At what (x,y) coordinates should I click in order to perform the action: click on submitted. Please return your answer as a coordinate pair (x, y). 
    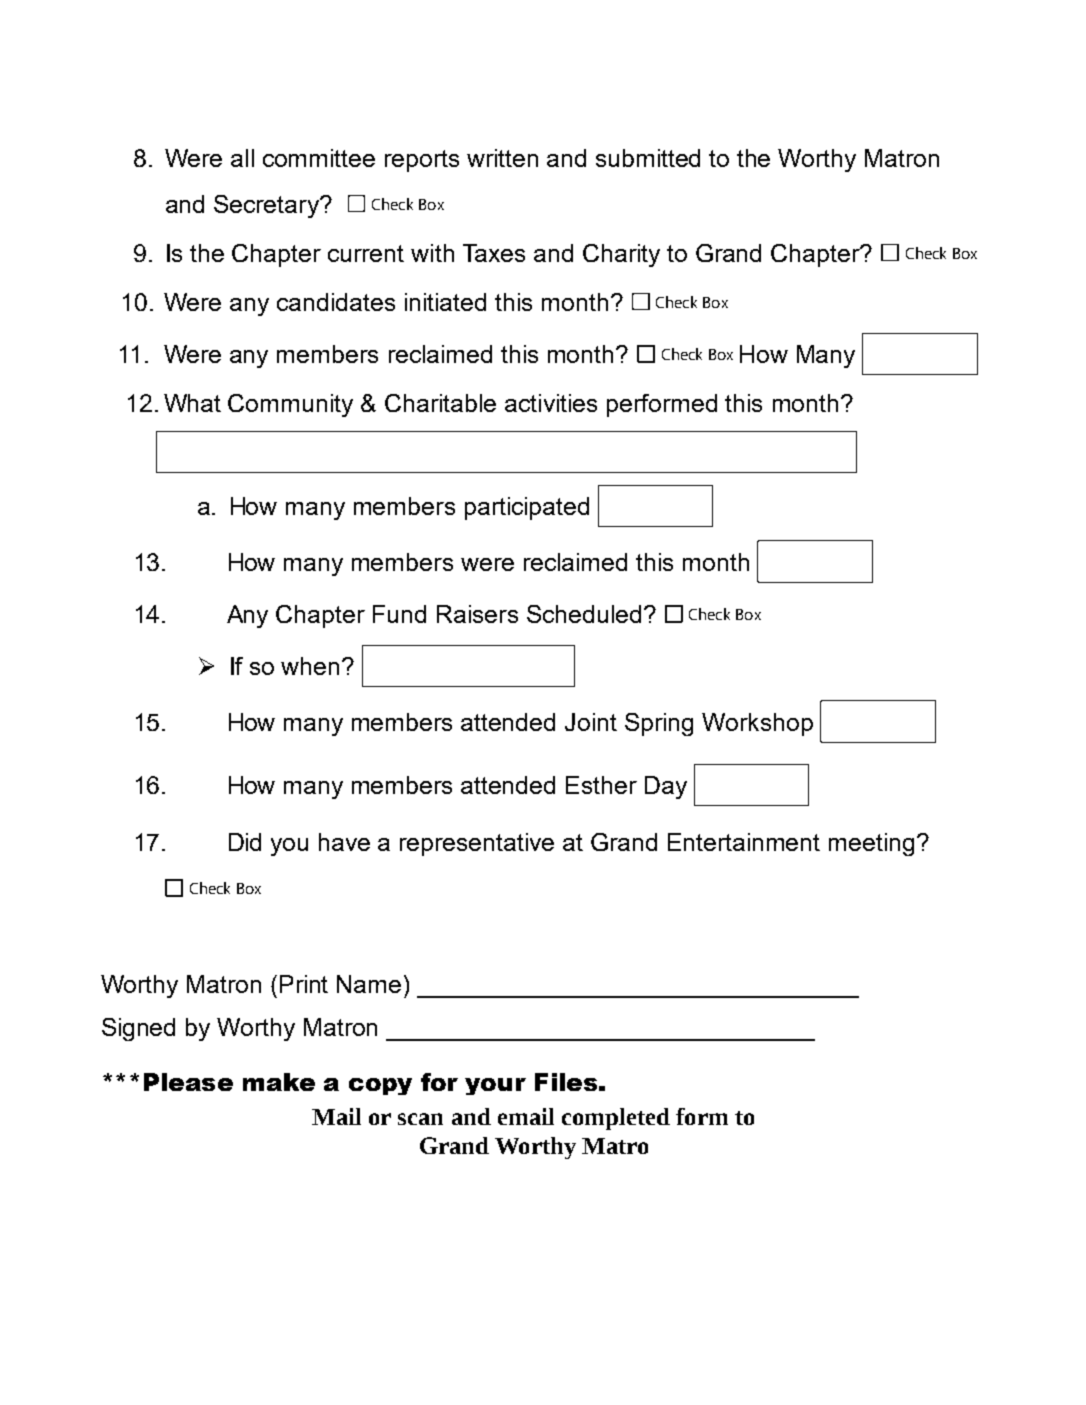
    Looking at the image, I should click on (648, 158).
